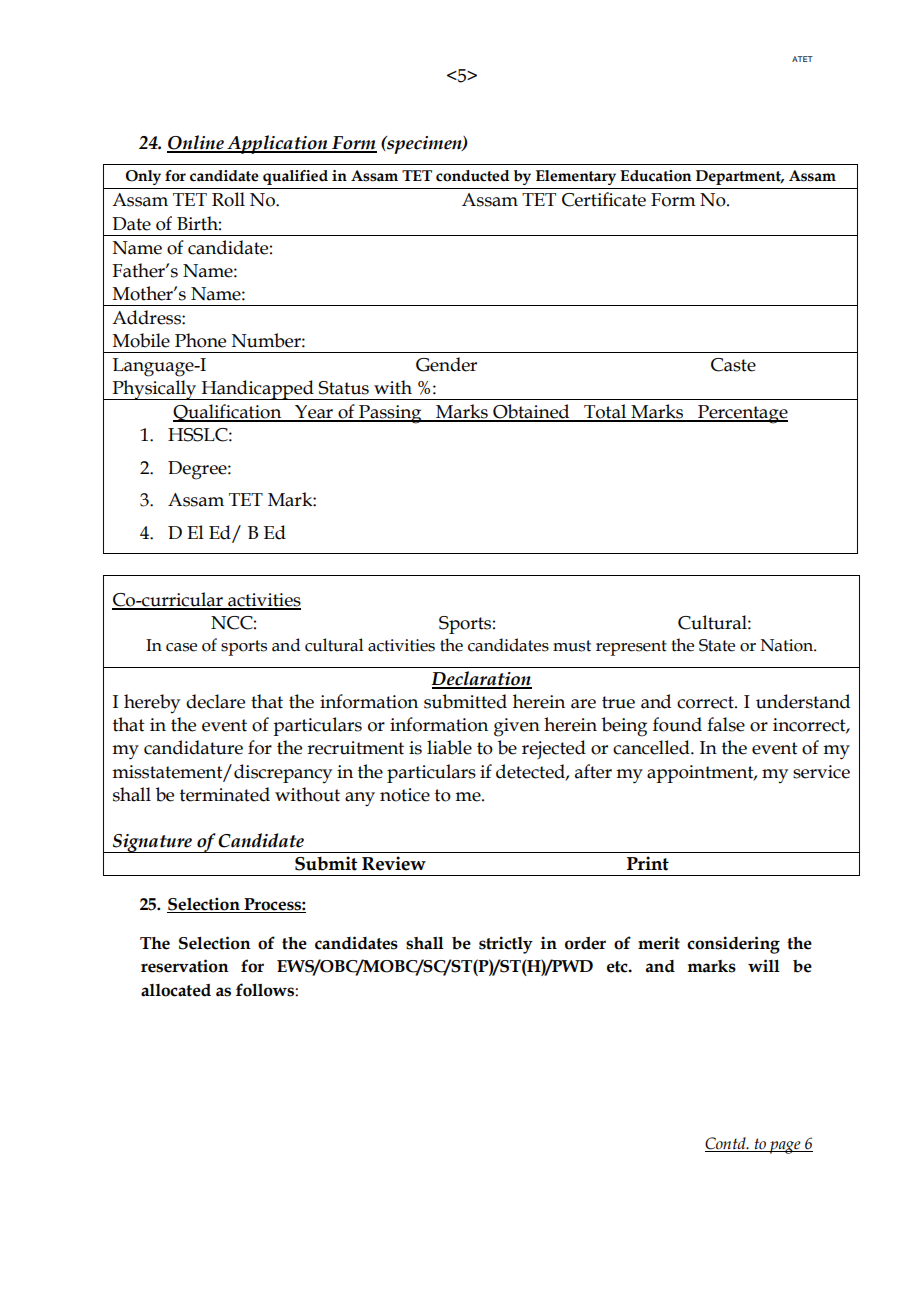 The height and width of the screenshot is (1308, 924). Describe the element at coordinates (733, 365) in the screenshot. I see `Caste` at that location.
